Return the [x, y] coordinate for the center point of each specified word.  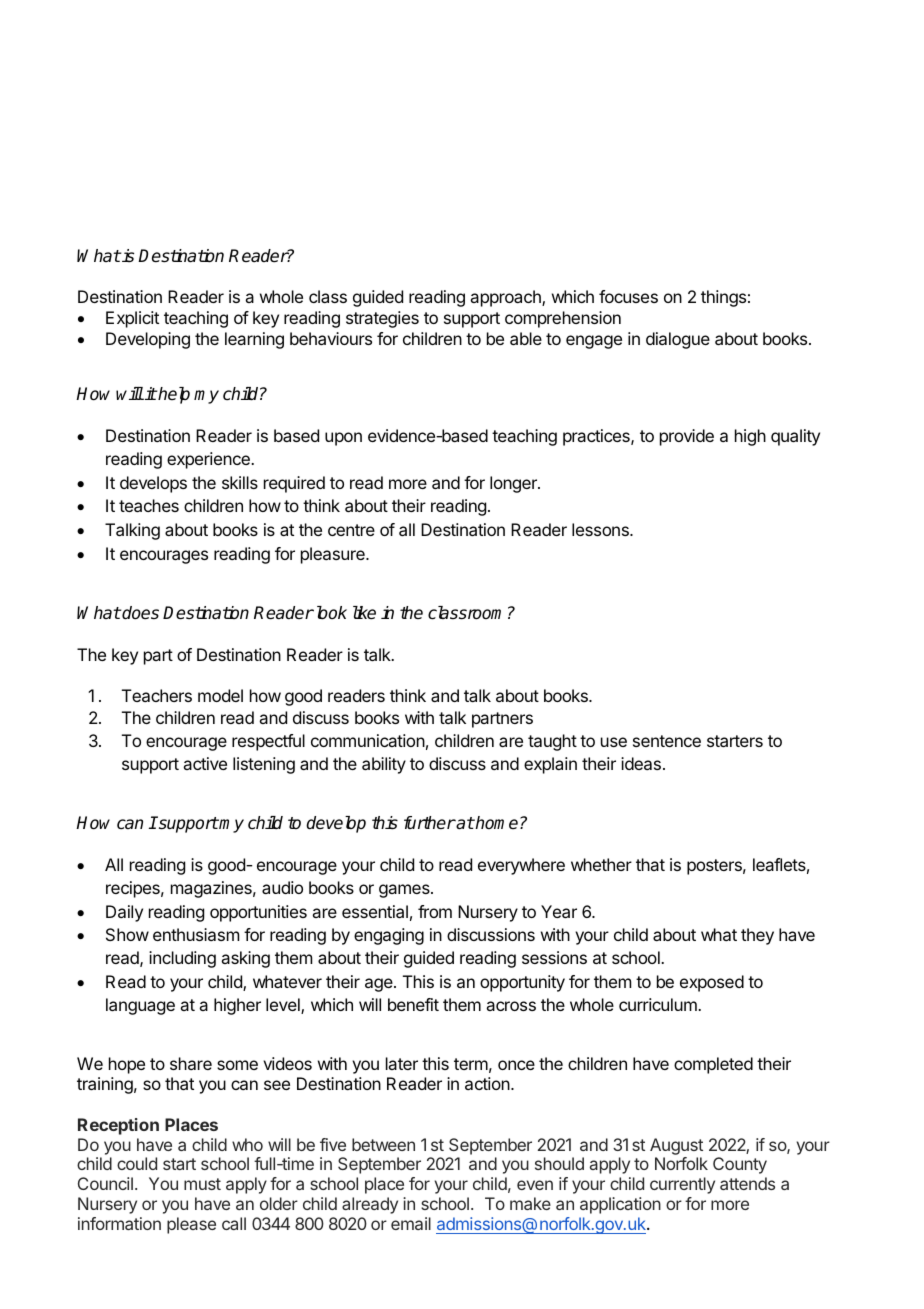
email [411, 1223]
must [202, 1184]
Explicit [132, 319]
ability [384, 765]
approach [506, 298]
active [205, 763]
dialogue [678, 340]
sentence [667, 741]
